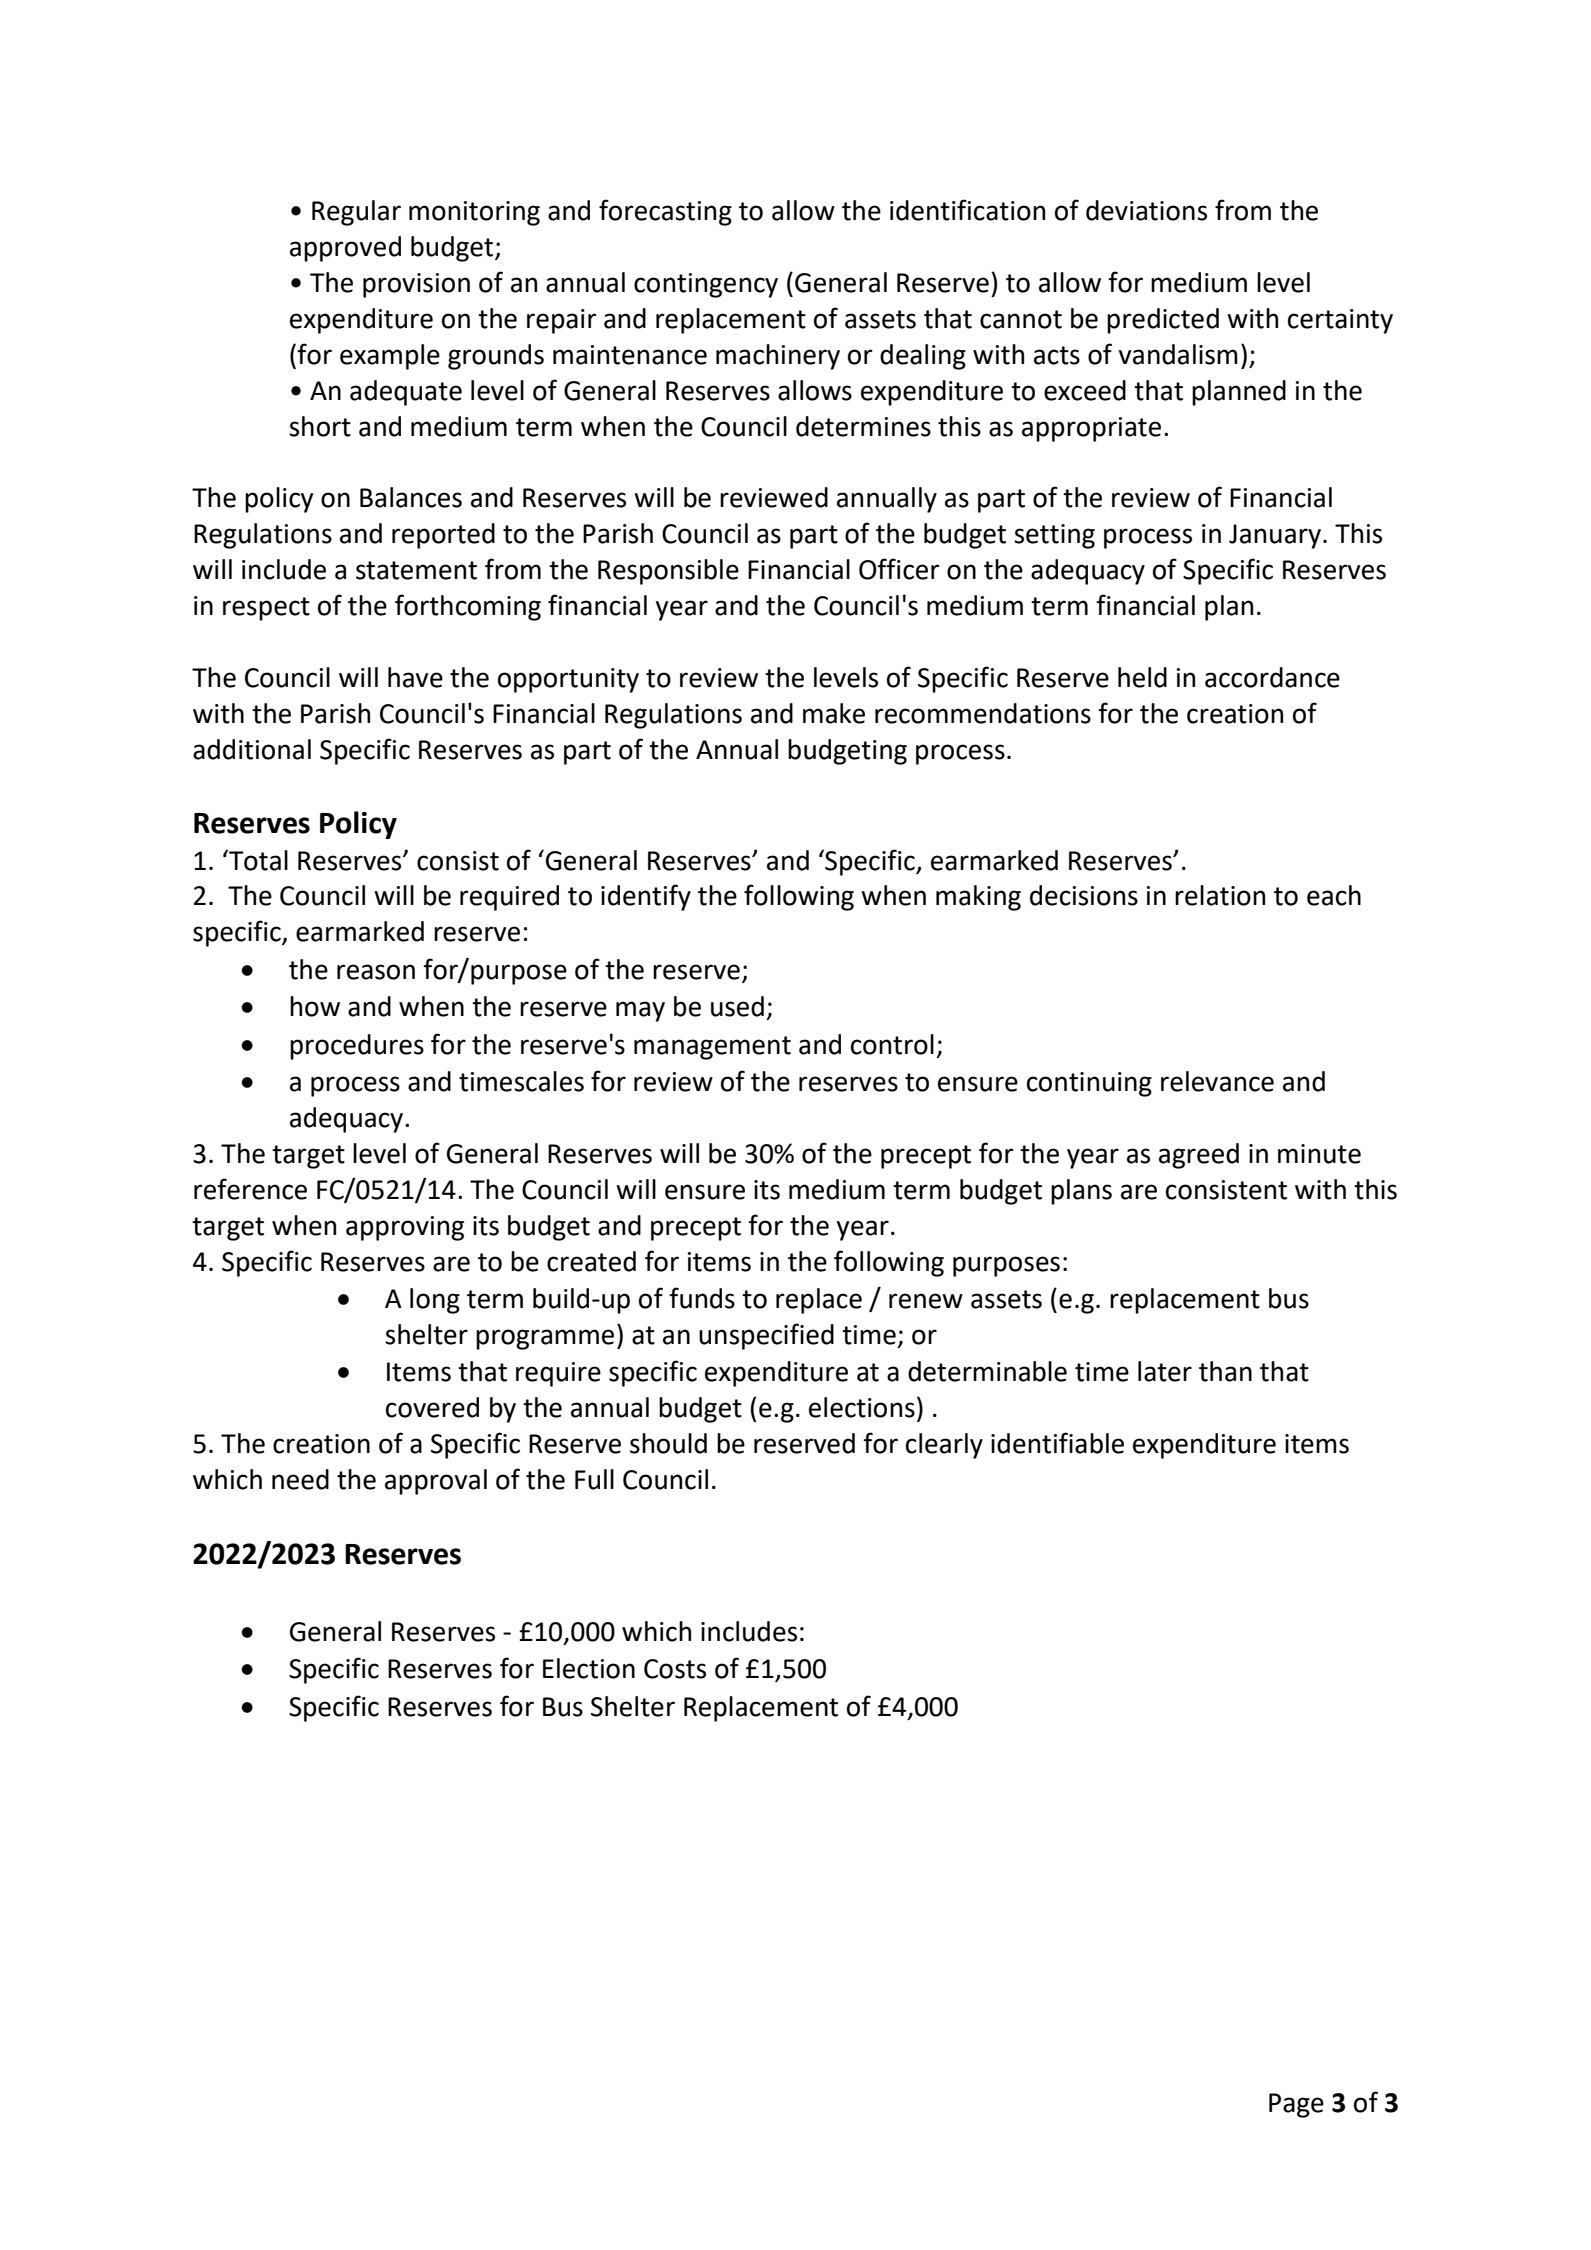  What do you see at coordinates (436, 1482) in the screenshot?
I see `approval` at bounding box center [436, 1482].
